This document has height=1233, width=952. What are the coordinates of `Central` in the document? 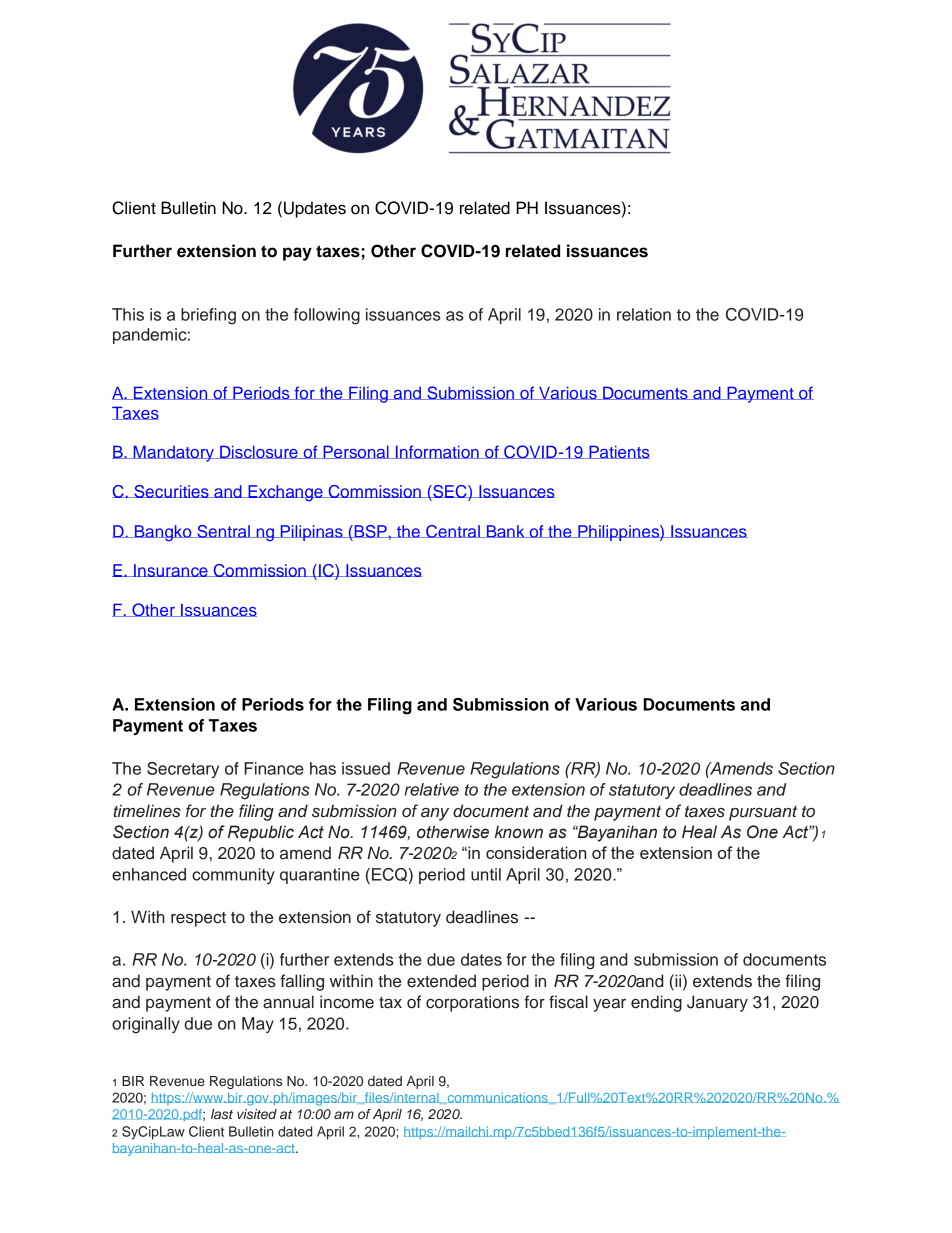 It's located at (453, 531).
